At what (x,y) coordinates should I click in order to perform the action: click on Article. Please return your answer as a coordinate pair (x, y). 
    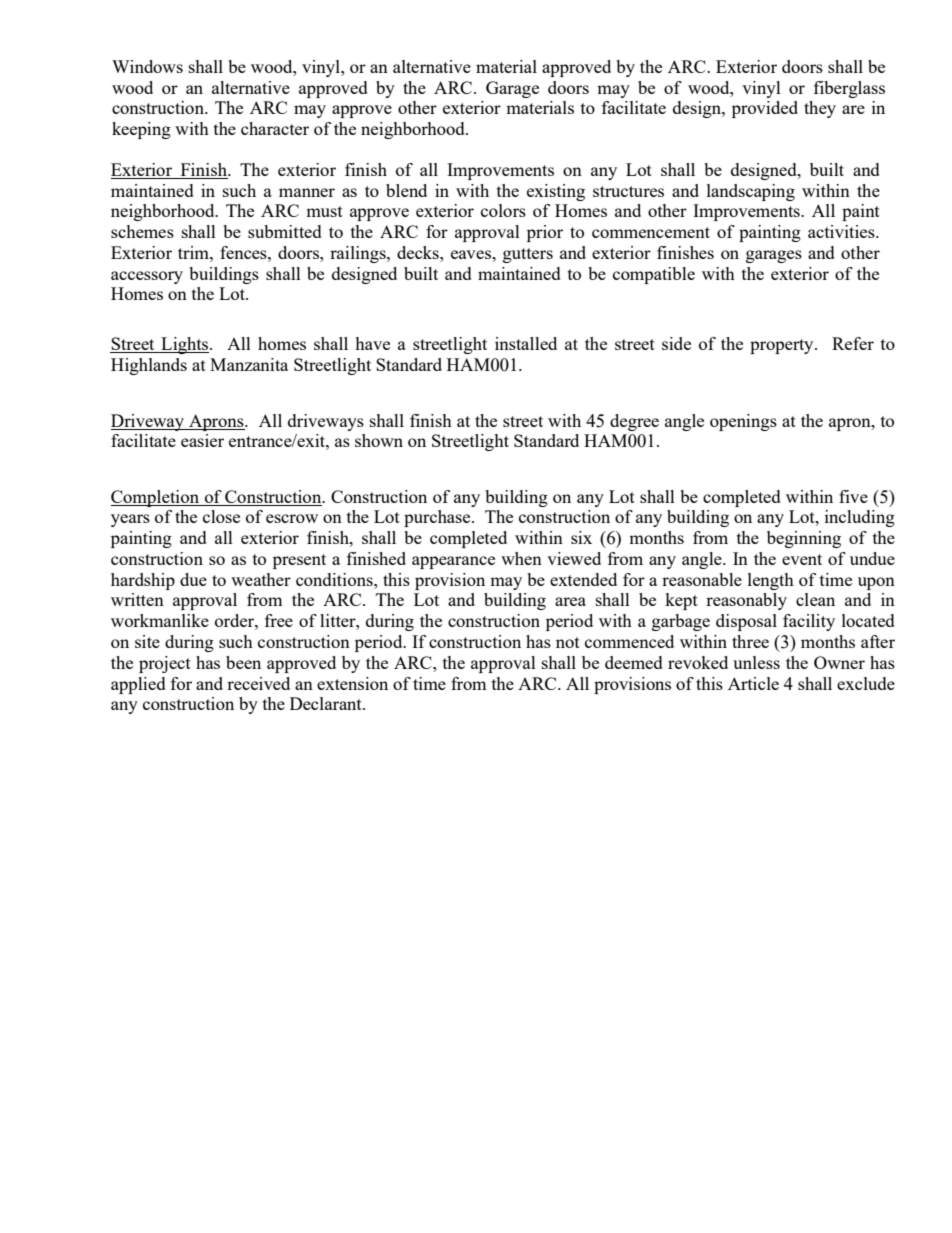
    Looking at the image, I should click on (753, 683).
